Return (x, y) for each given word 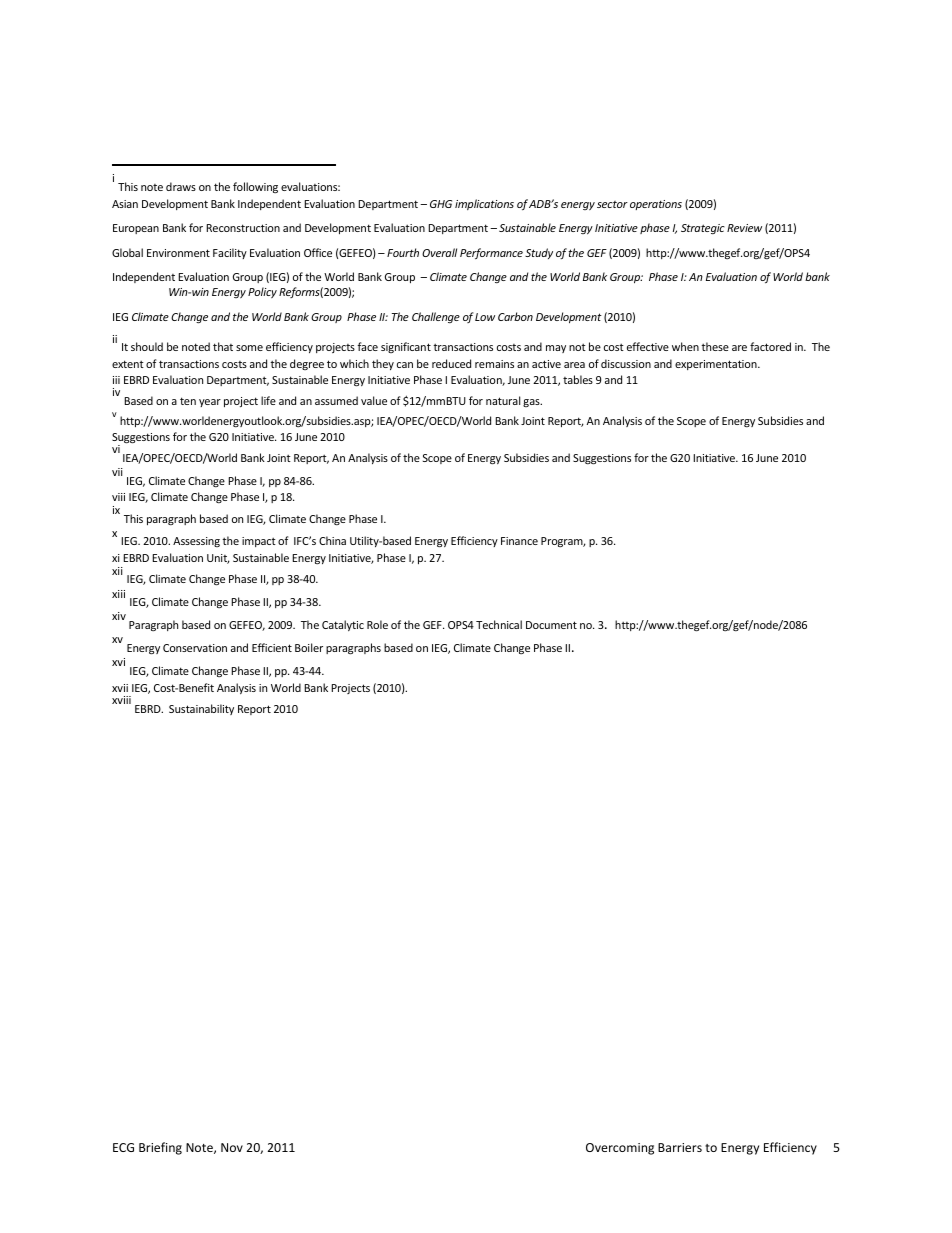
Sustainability (201, 709)
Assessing (196, 542)
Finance (519, 541)
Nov (232, 1147)
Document (551, 625)
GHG (441, 204)
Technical (499, 624)
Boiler (309, 647)
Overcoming (620, 1149)
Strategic (703, 229)
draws (181, 186)
